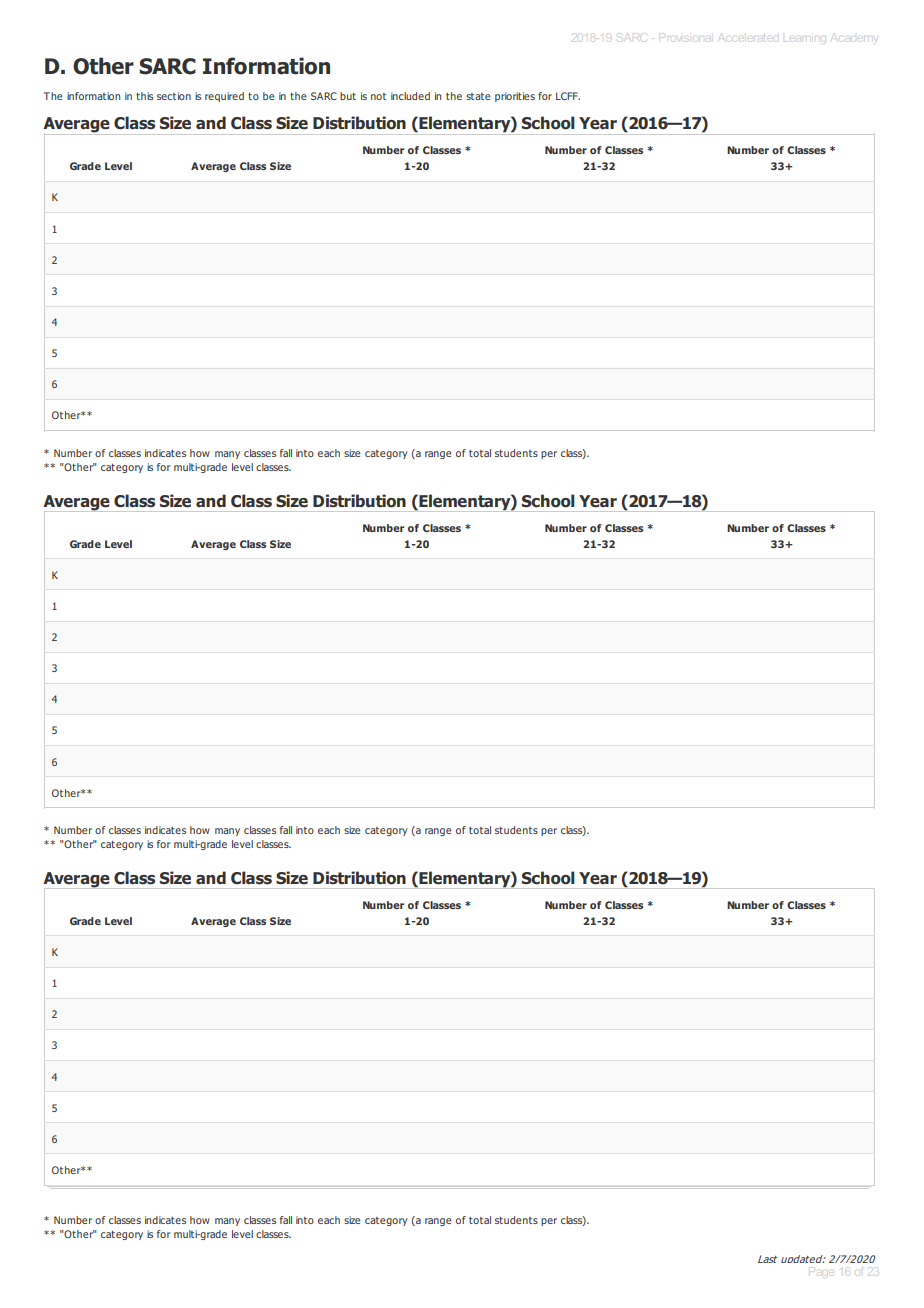  What do you see at coordinates (224, 97) in the screenshot?
I see `required` at bounding box center [224, 97].
